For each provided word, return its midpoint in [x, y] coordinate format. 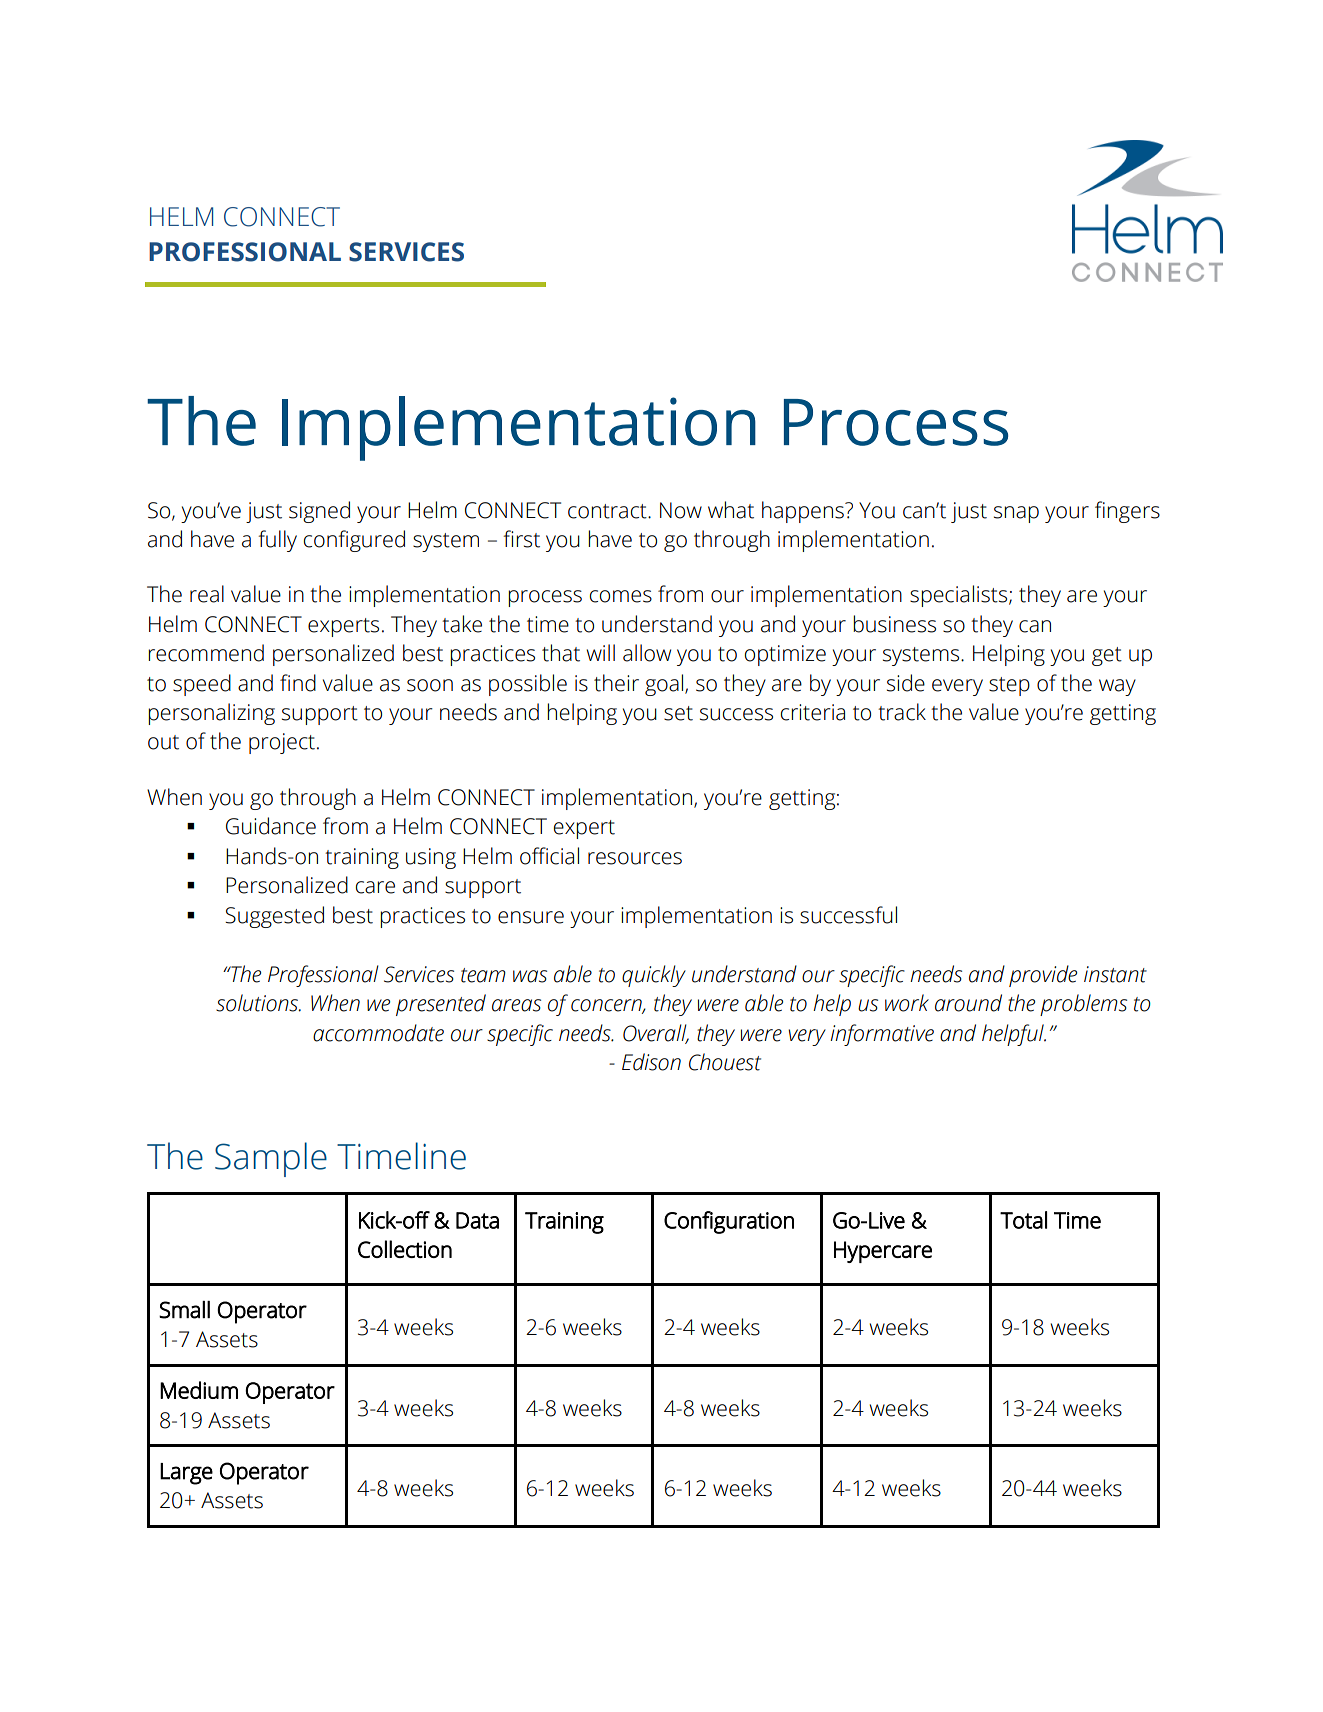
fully [277, 541]
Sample [271, 1159]
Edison [651, 1062]
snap [1016, 514]
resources [635, 858]
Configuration [729, 1222]
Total [1023, 1220]
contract [608, 511]
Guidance [271, 826]
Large [186, 1474]
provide [1043, 976]
